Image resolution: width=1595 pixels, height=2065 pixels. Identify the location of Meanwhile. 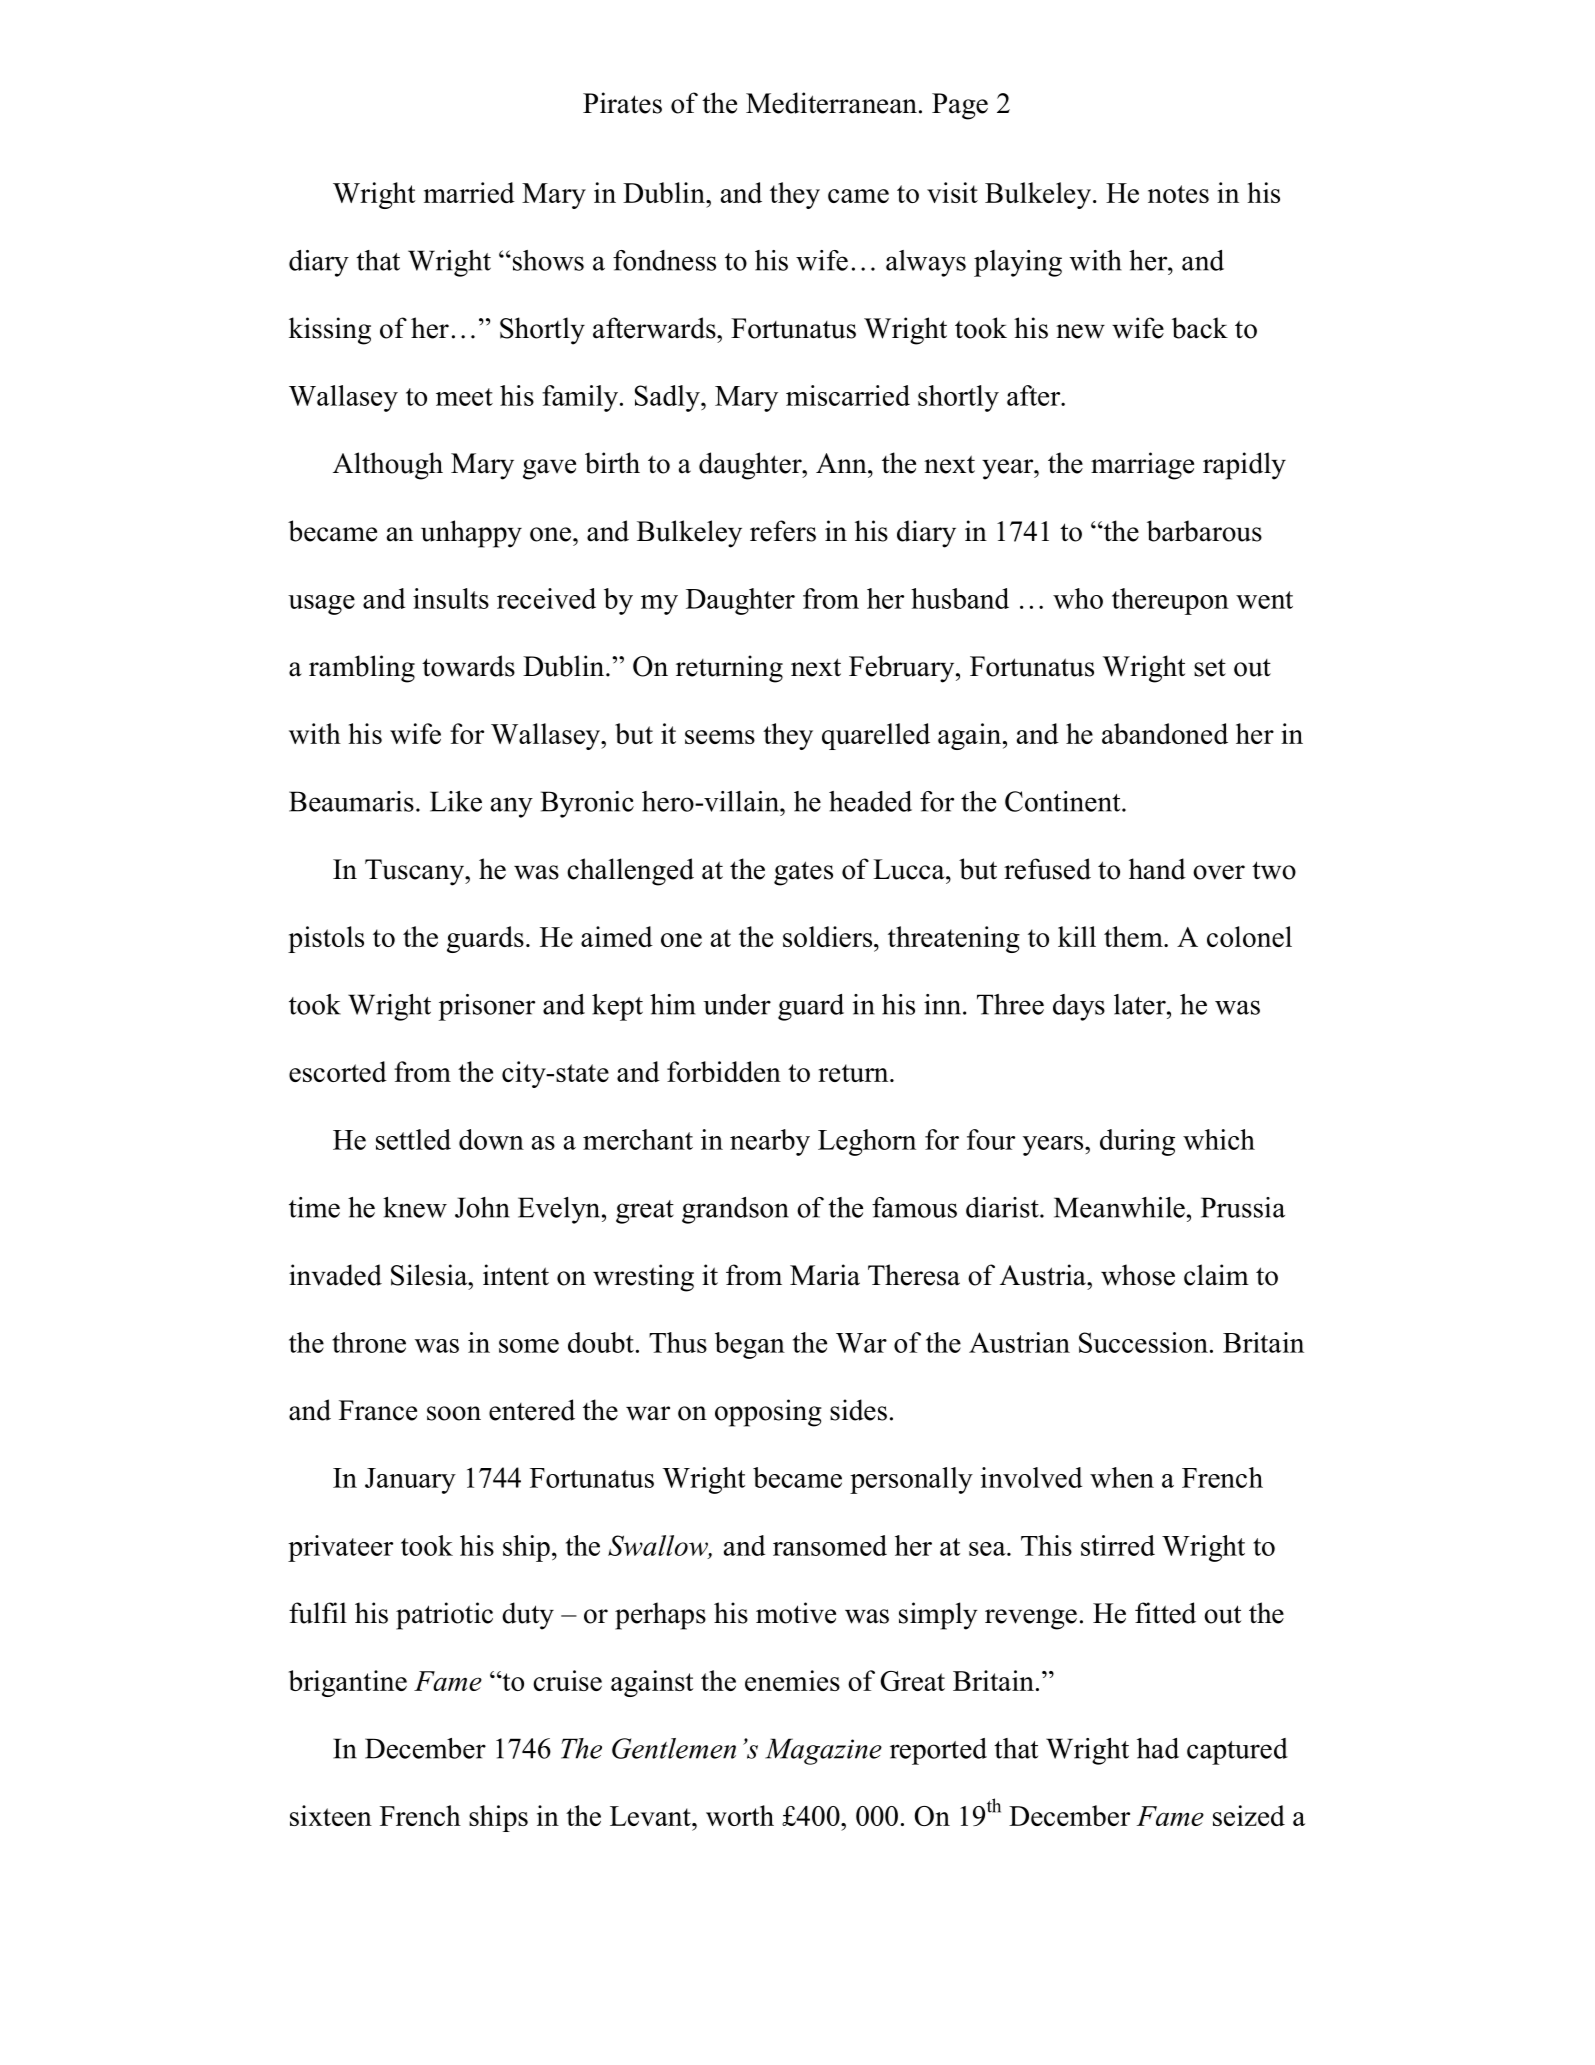
(1119, 1207).
